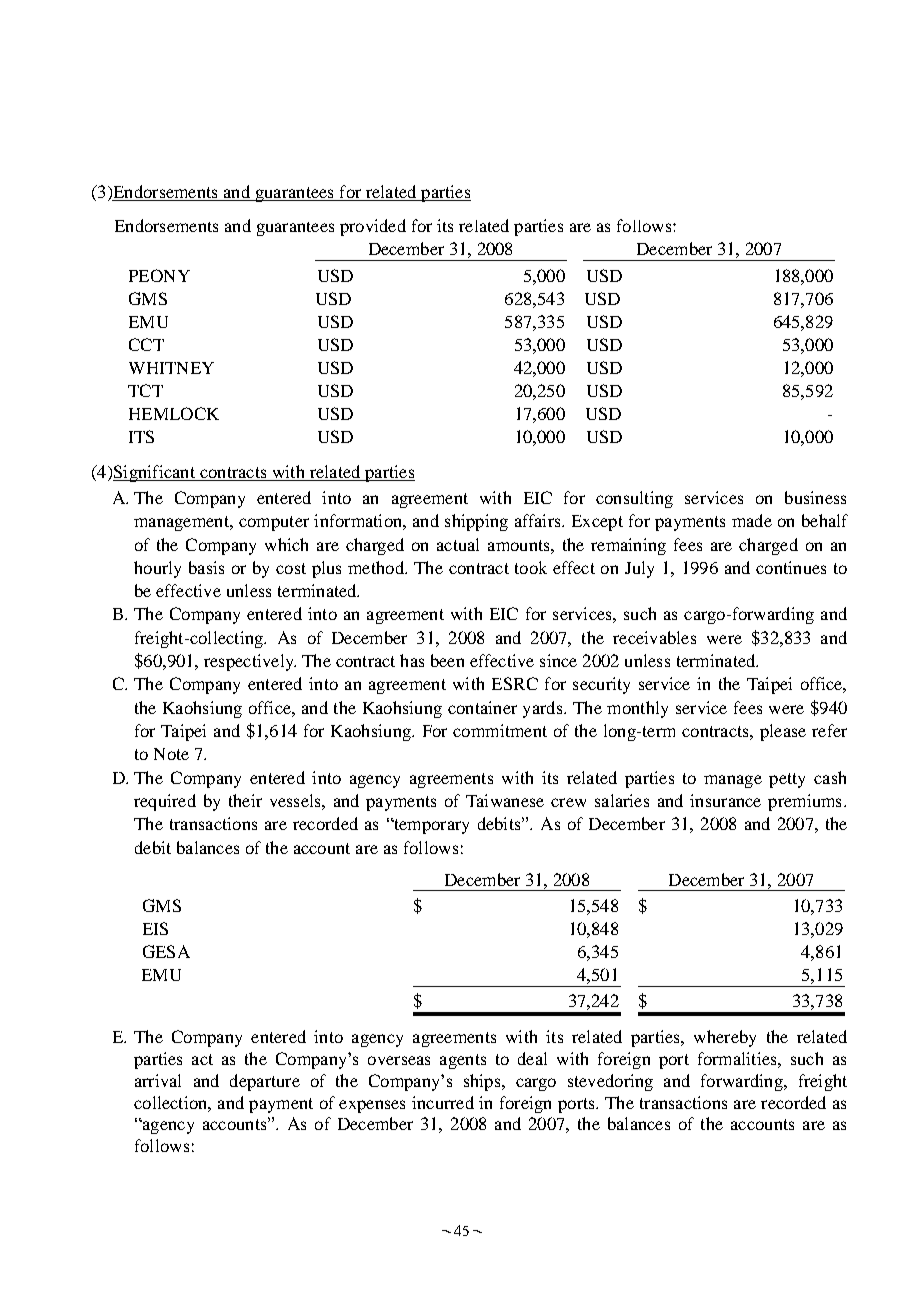 Image resolution: width=924 pixels, height=1308 pixels. Describe the element at coordinates (476, 522) in the screenshot. I see `shipping` at that location.
